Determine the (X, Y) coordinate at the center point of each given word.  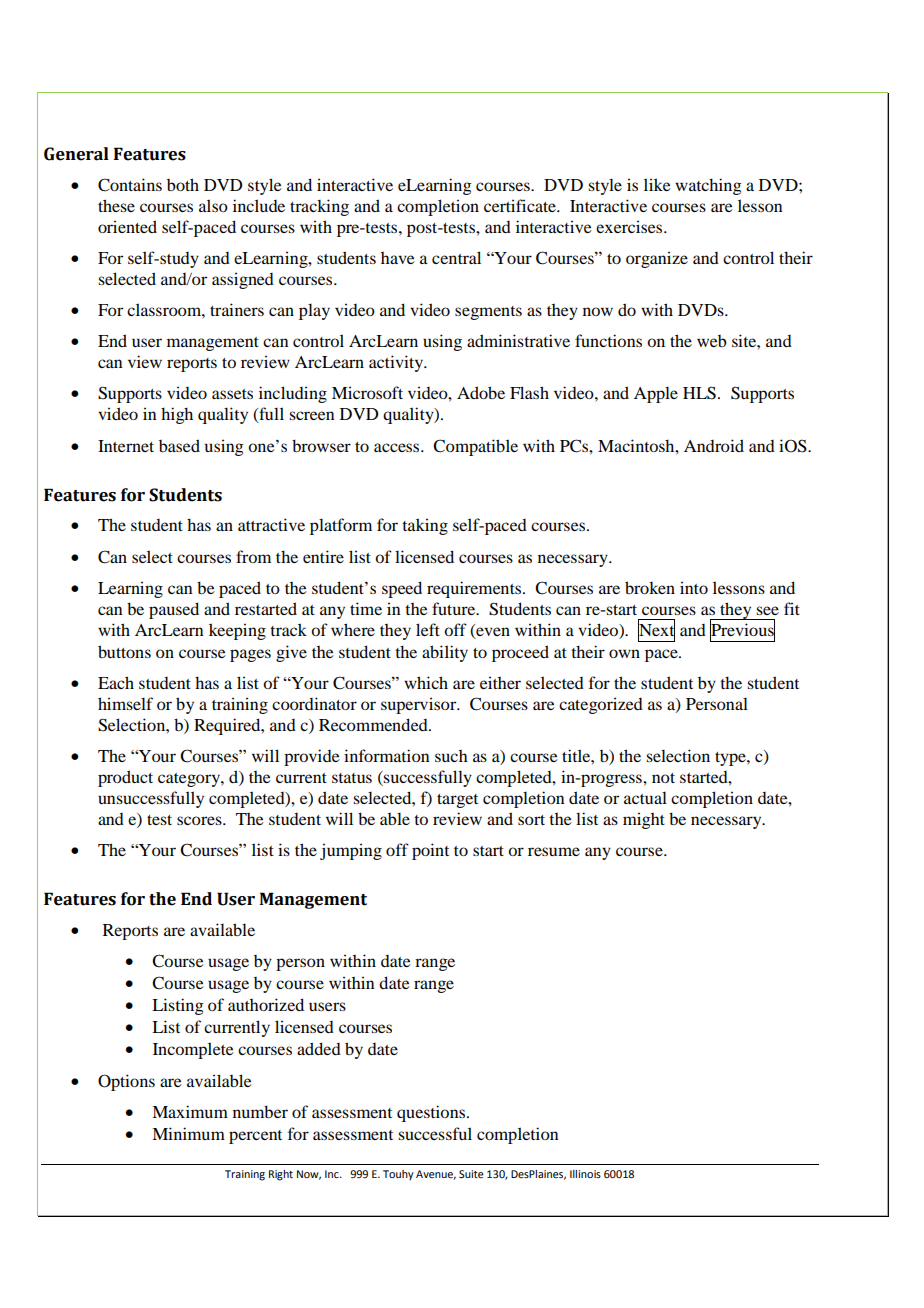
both (183, 184)
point (430, 851)
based (179, 445)
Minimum (188, 1133)
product (125, 778)
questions (432, 1113)
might (644, 820)
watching (708, 186)
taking (425, 526)
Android (714, 445)
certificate (521, 205)
